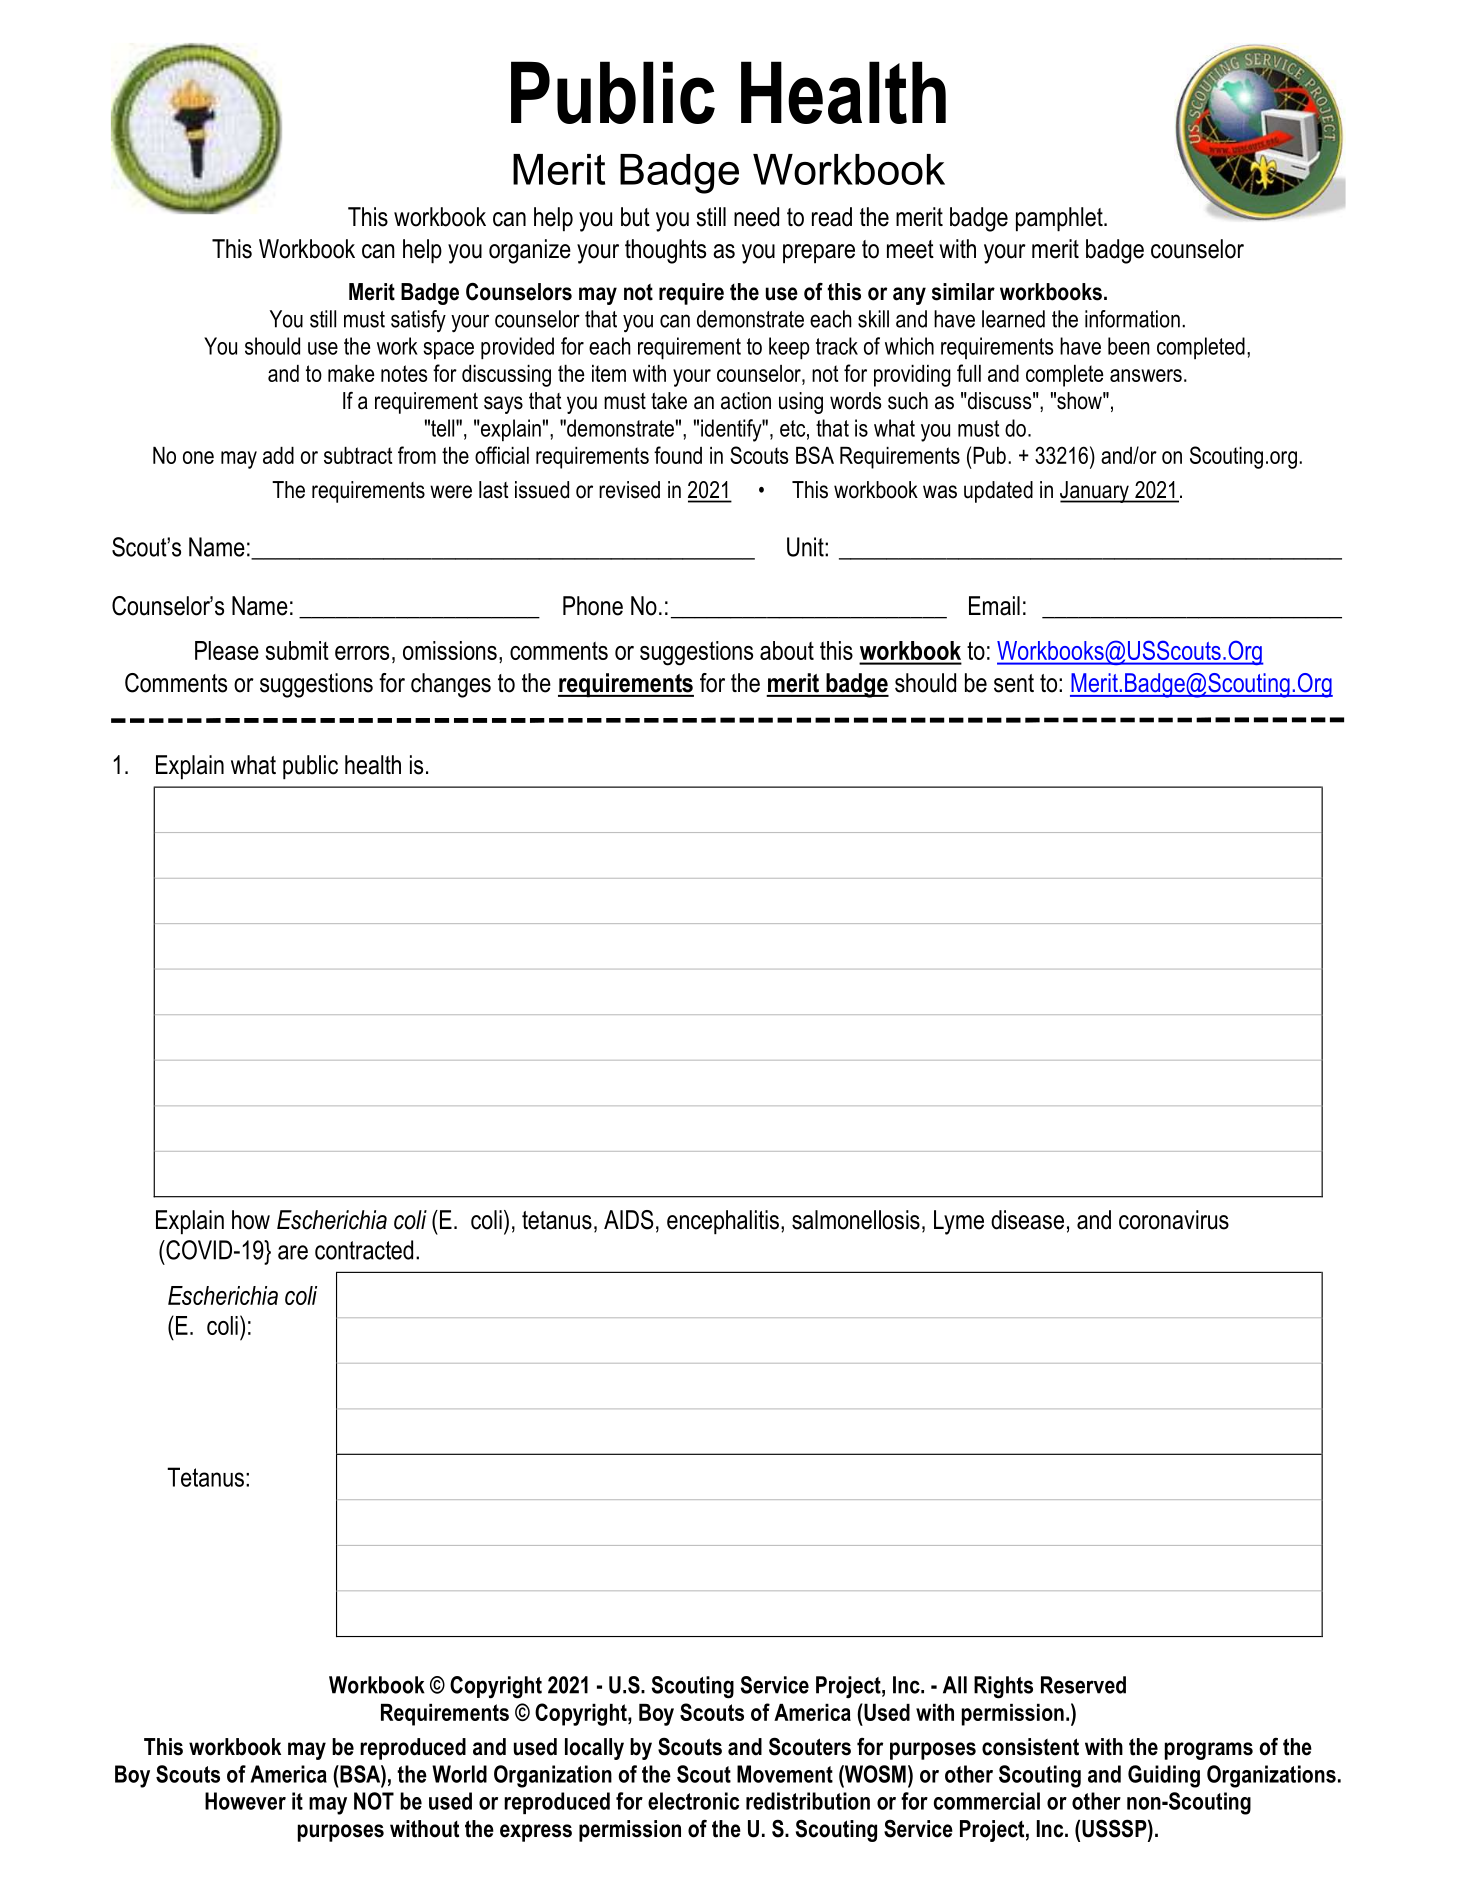  What do you see at coordinates (1027, 1220) in the image?
I see `disease` at bounding box center [1027, 1220].
